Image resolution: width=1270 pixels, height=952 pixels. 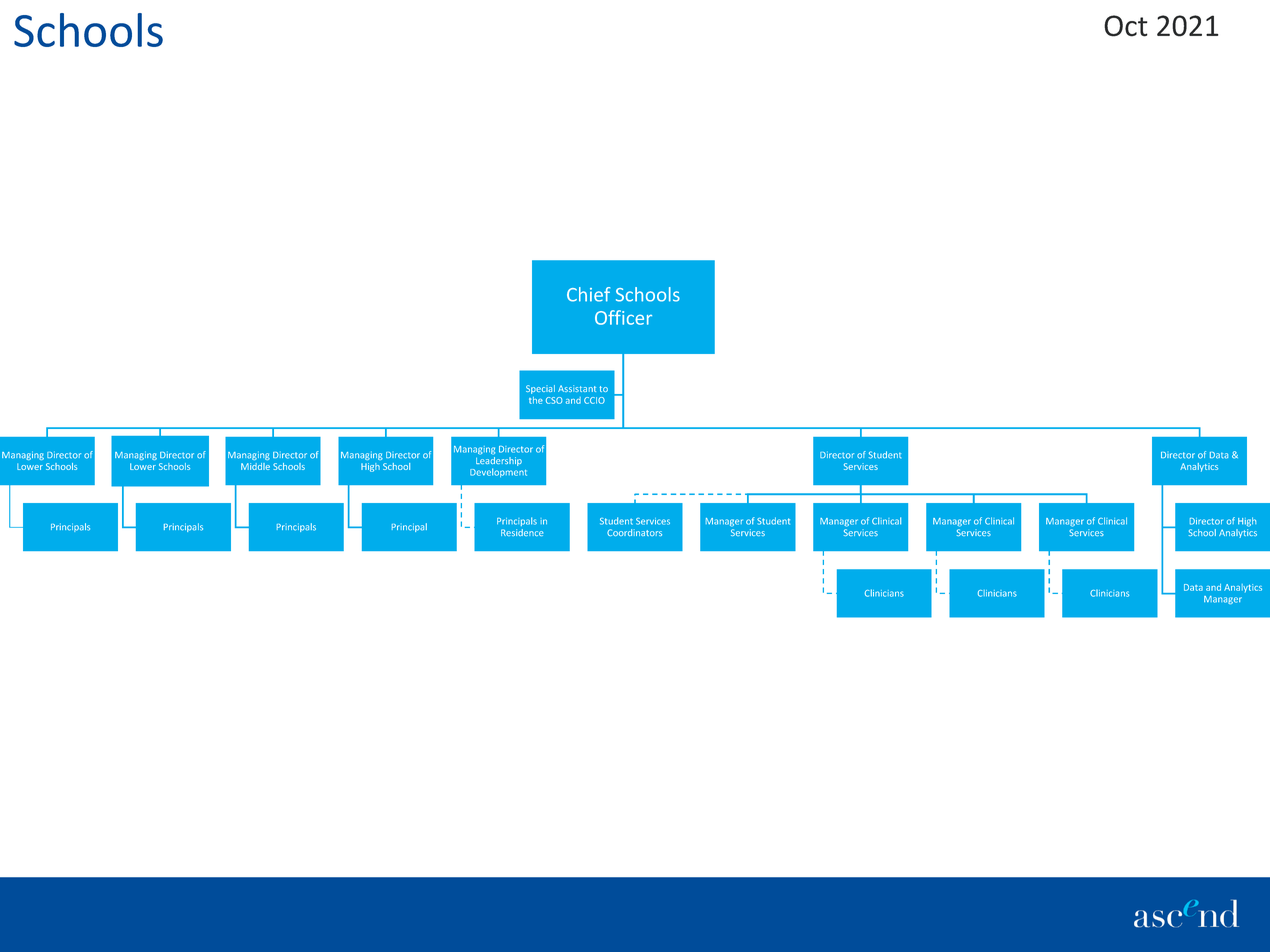 What do you see at coordinates (499, 460) in the screenshot?
I see `Leadership` at bounding box center [499, 460].
